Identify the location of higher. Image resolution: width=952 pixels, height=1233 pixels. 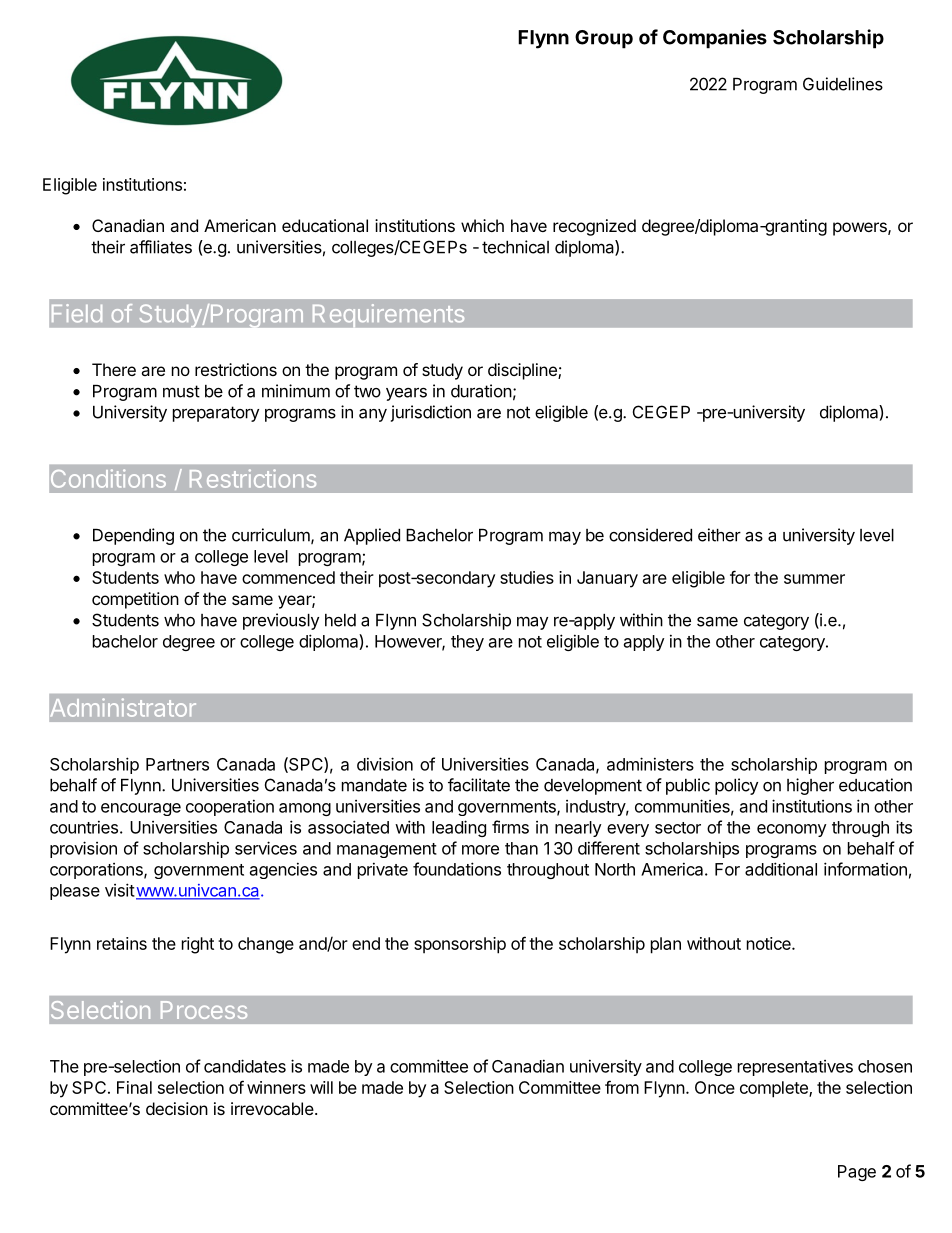
(810, 786).
